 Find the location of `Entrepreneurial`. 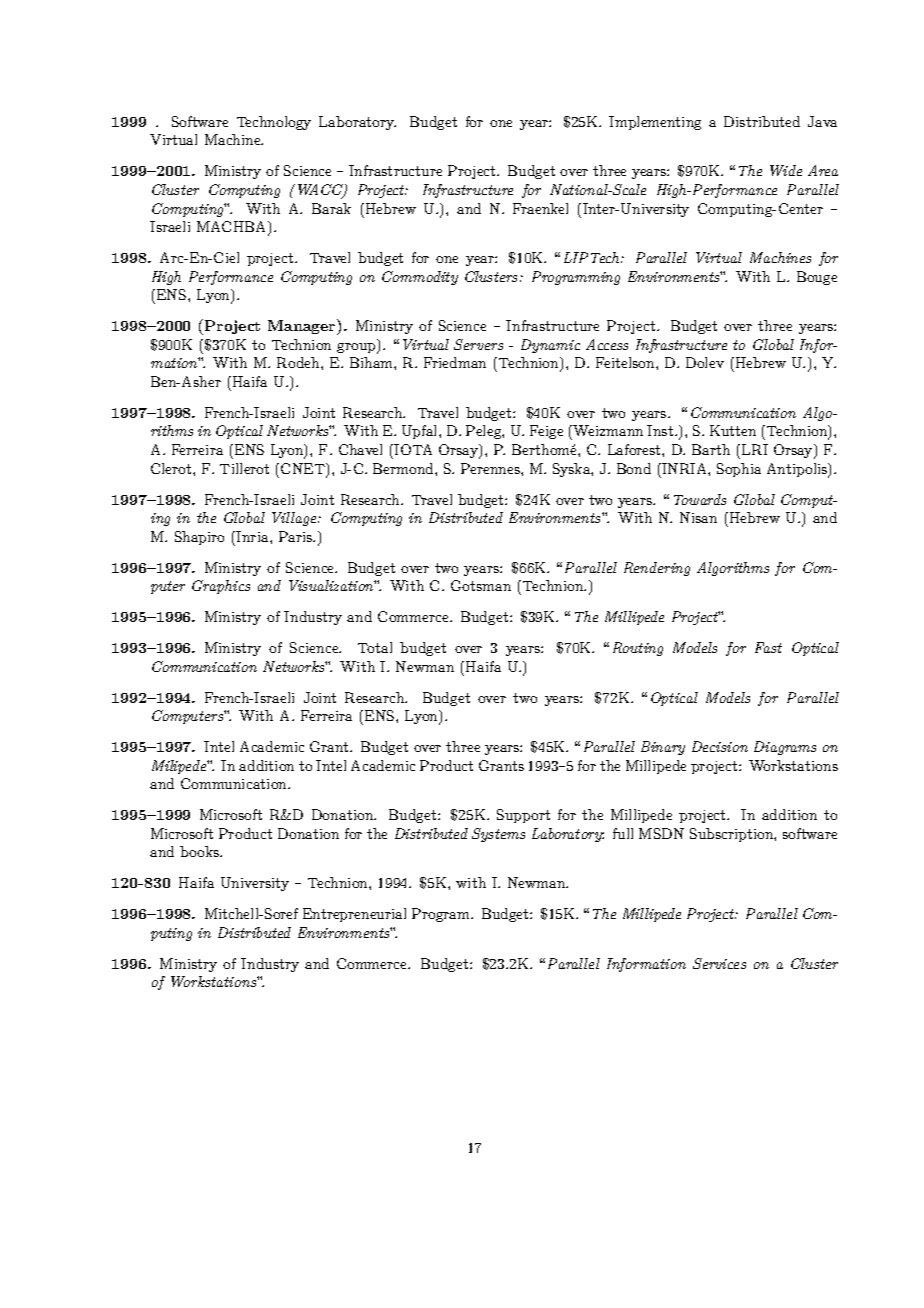

Entrepreneurial is located at coordinates (354, 915).
